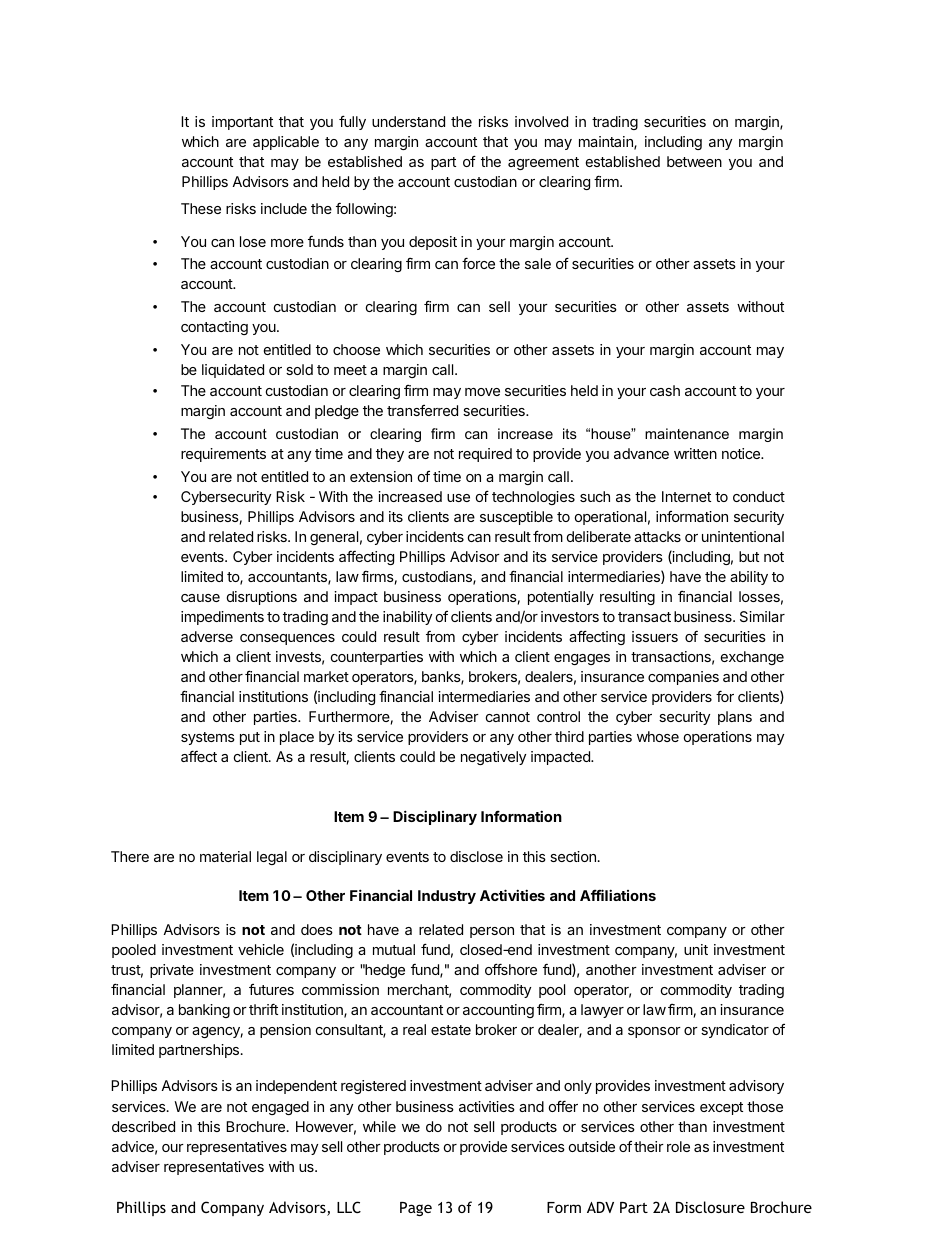 Image resolution: width=952 pixels, height=1233 pixels. What do you see at coordinates (683, 678) in the screenshot?
I see `companies` at bounding box center [683, 678].
